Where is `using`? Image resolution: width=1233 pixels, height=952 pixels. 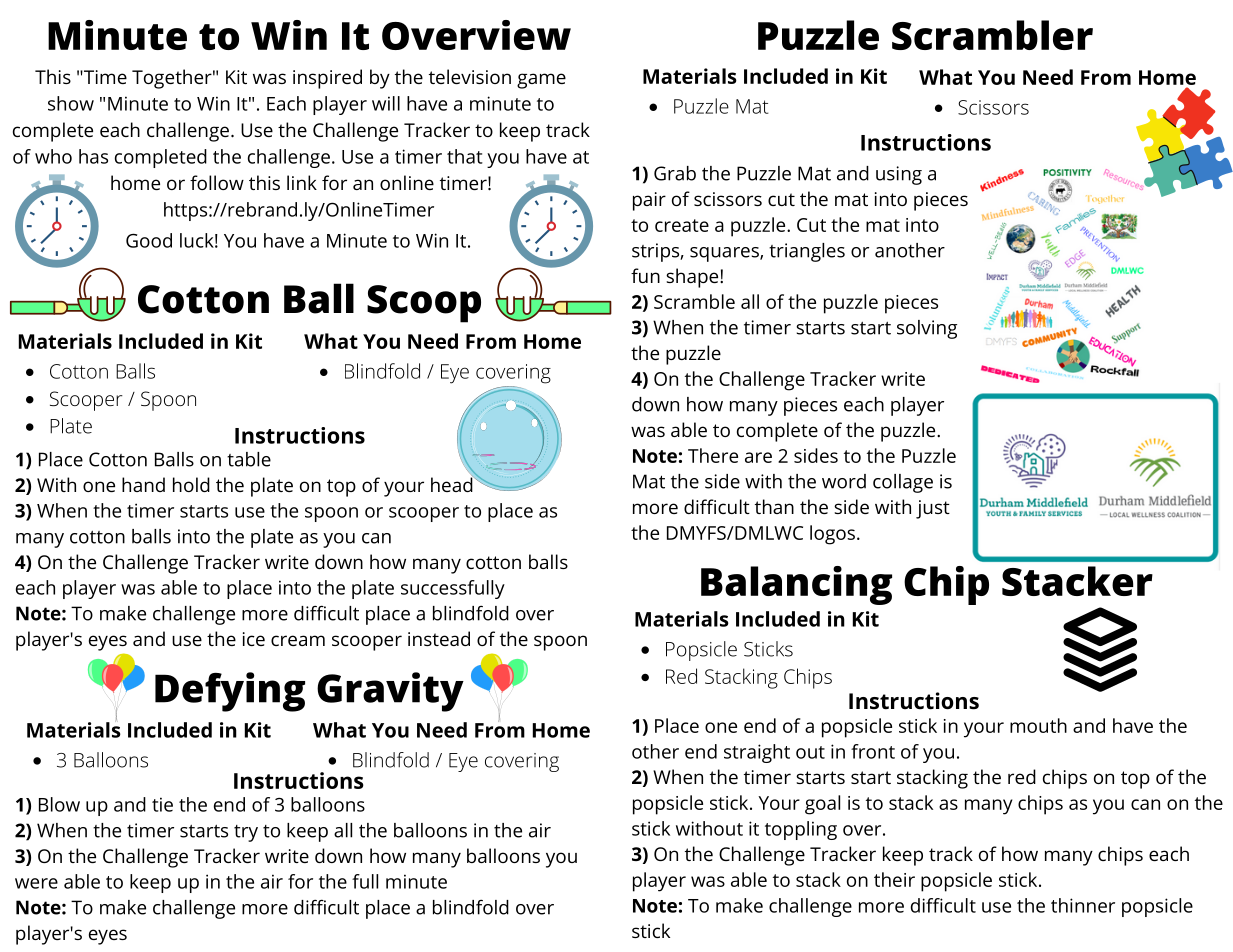
using is located at coordinates (899, 175).
